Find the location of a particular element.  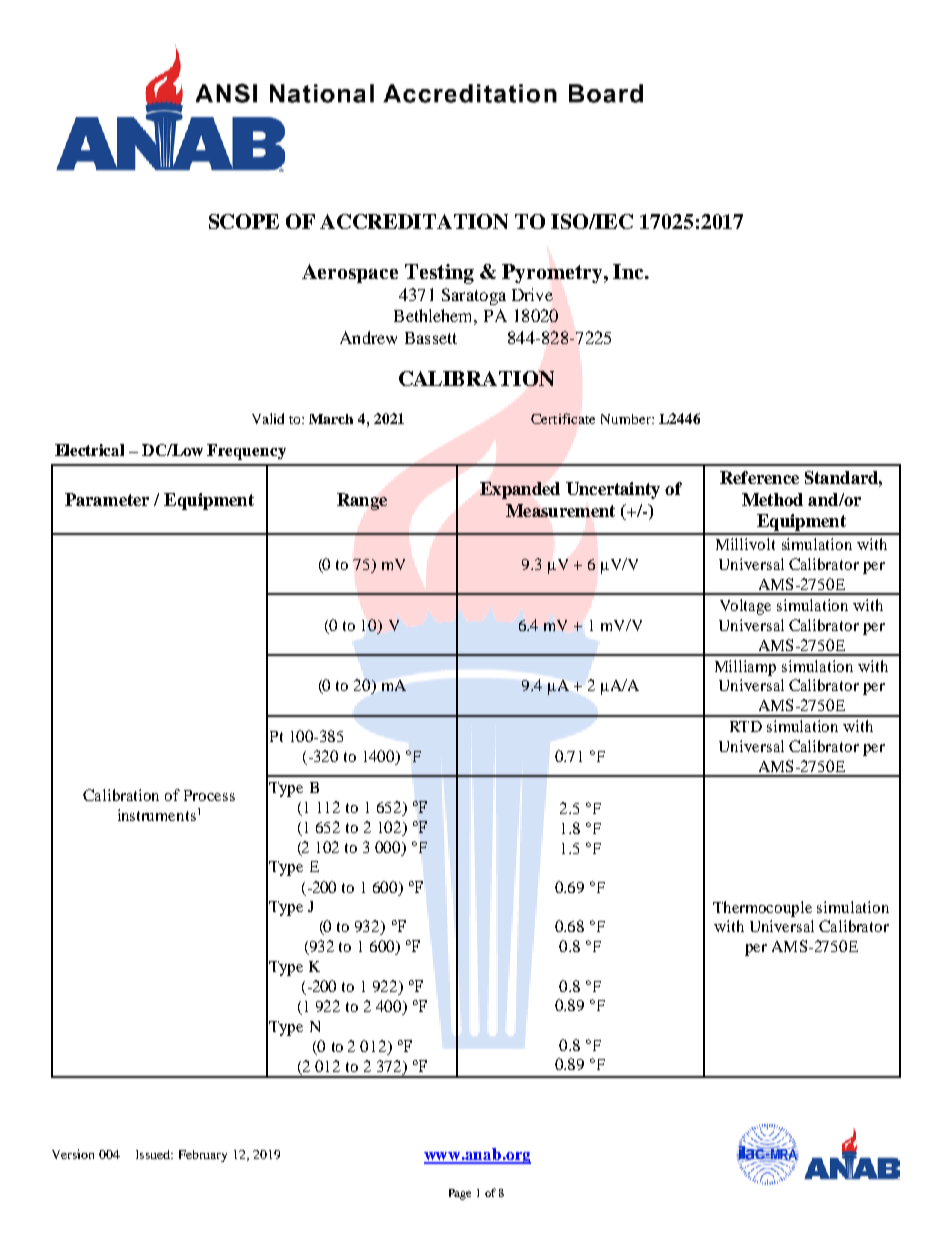

February is located at coordinates (203, 1156).
